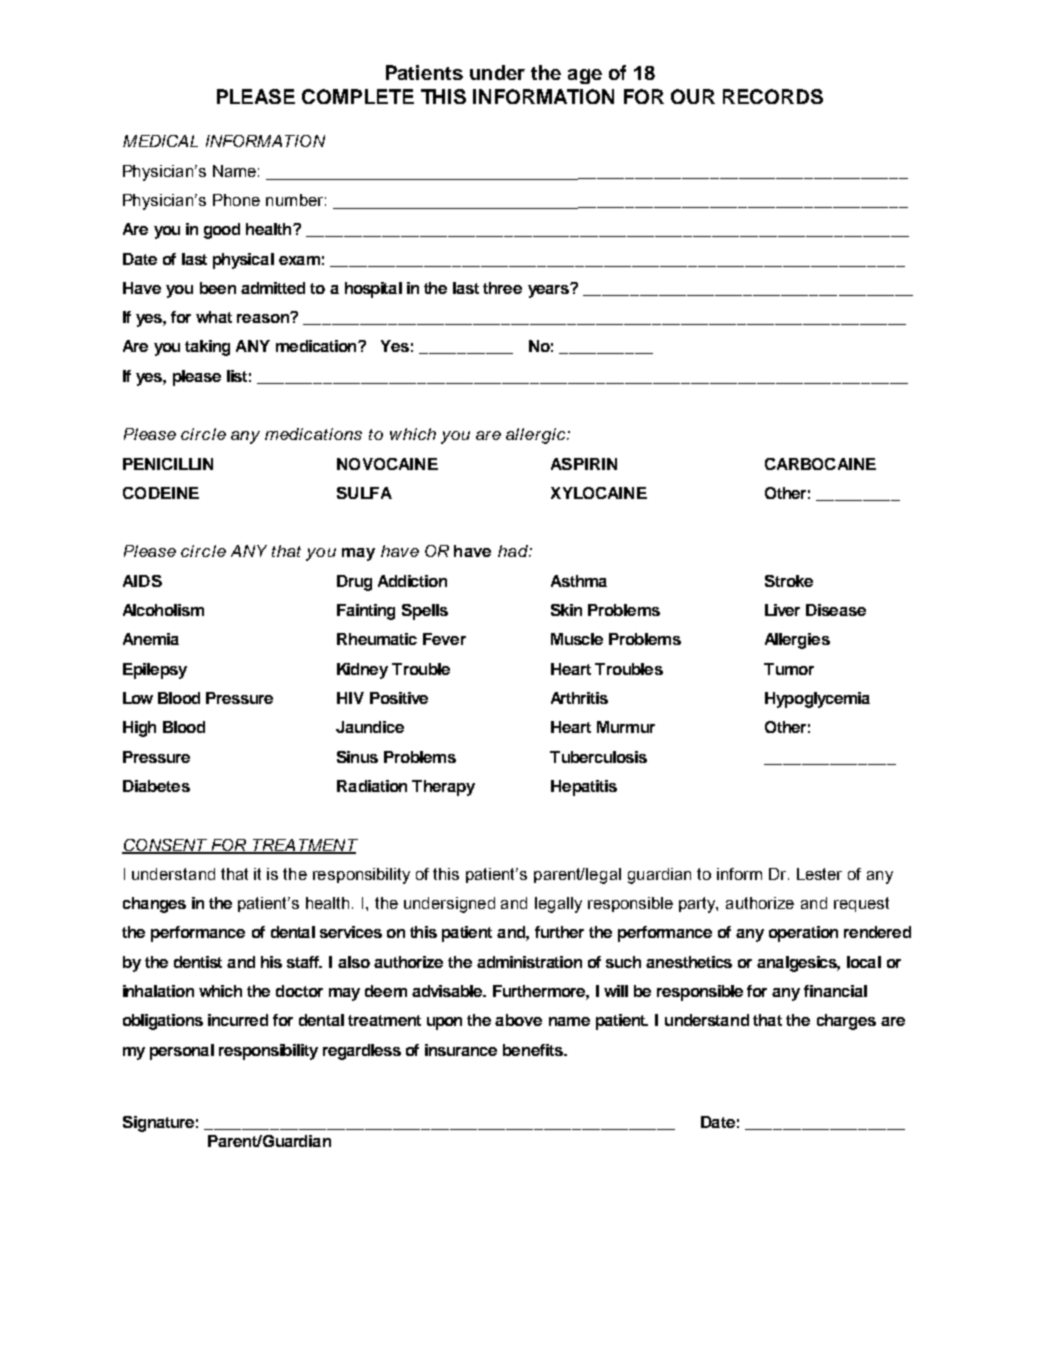 This screenshot has width=1039, height=1345. Describe the element at coordinates (156, 786) in the screenshot. I see `Diabetes` at that location.
